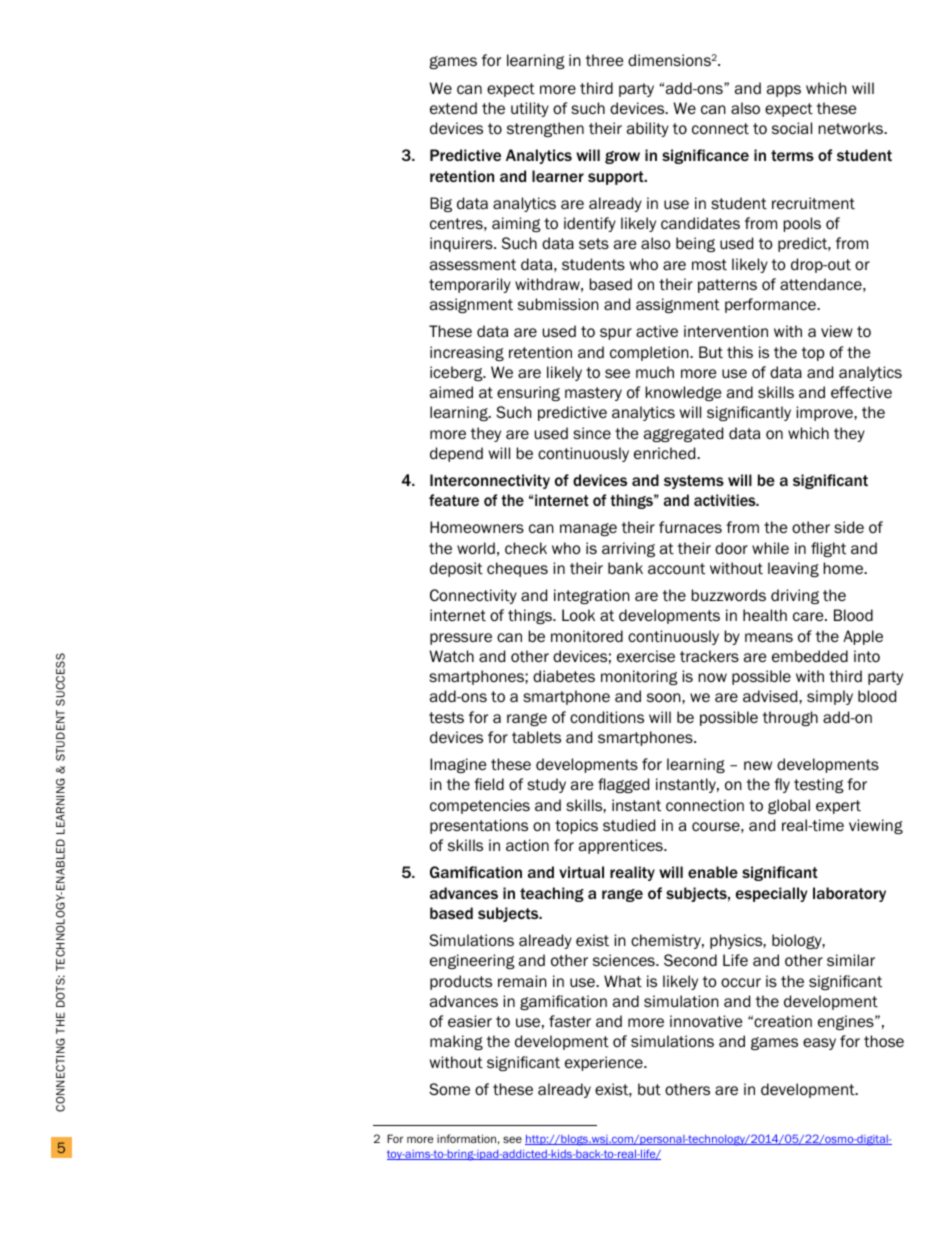 Image resolution: width=952 pixels, height=1233 pixels. What do you see at coordinates (852, 128) in the page?
I see `networks` at bounding box center [852, 128].
